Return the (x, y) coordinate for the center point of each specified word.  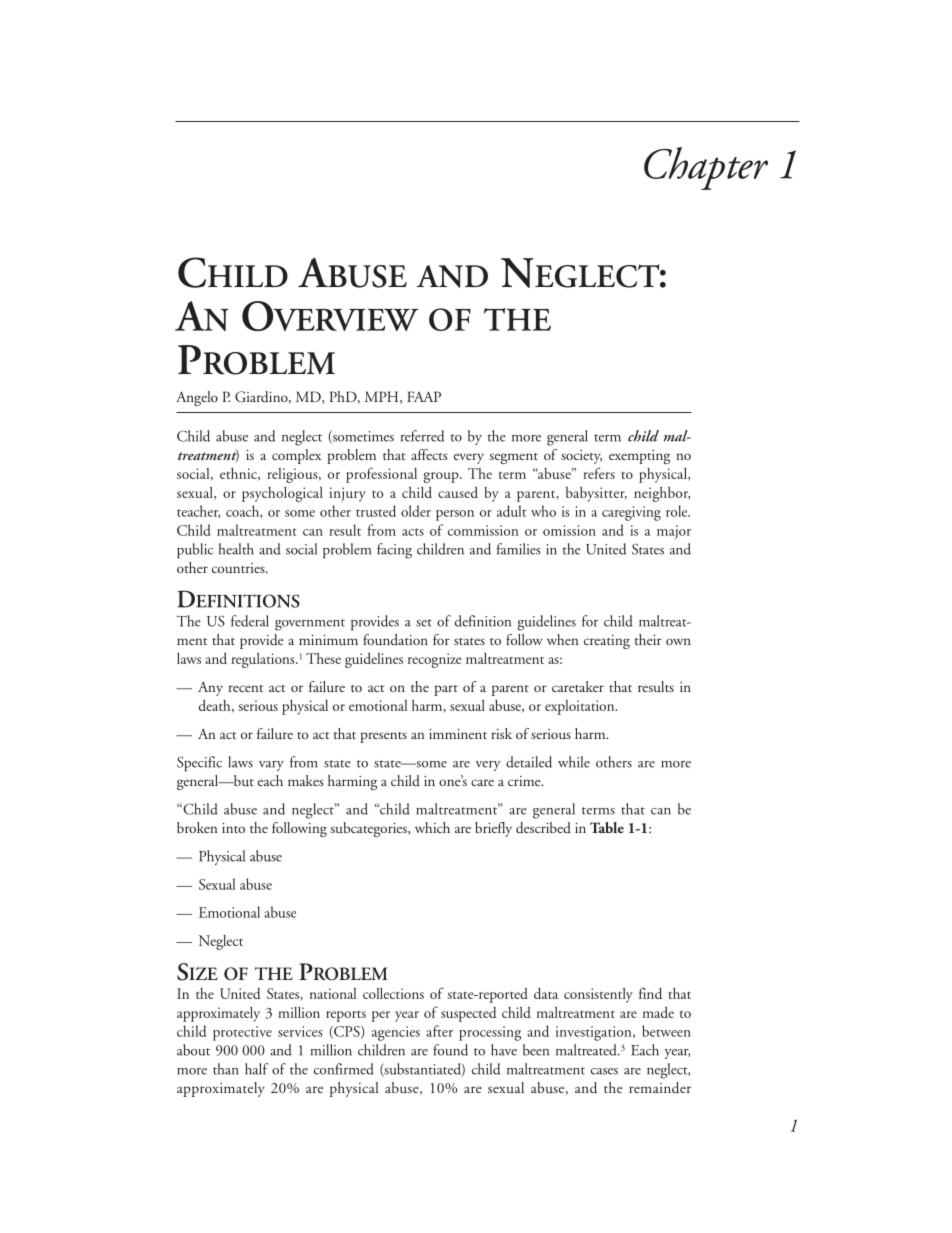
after (439, 1031)
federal (250, 621)
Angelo (197, 398)
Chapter (706, 168)
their (648, 639)
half (257, 1069)
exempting (639, 457)
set (424, 623)
